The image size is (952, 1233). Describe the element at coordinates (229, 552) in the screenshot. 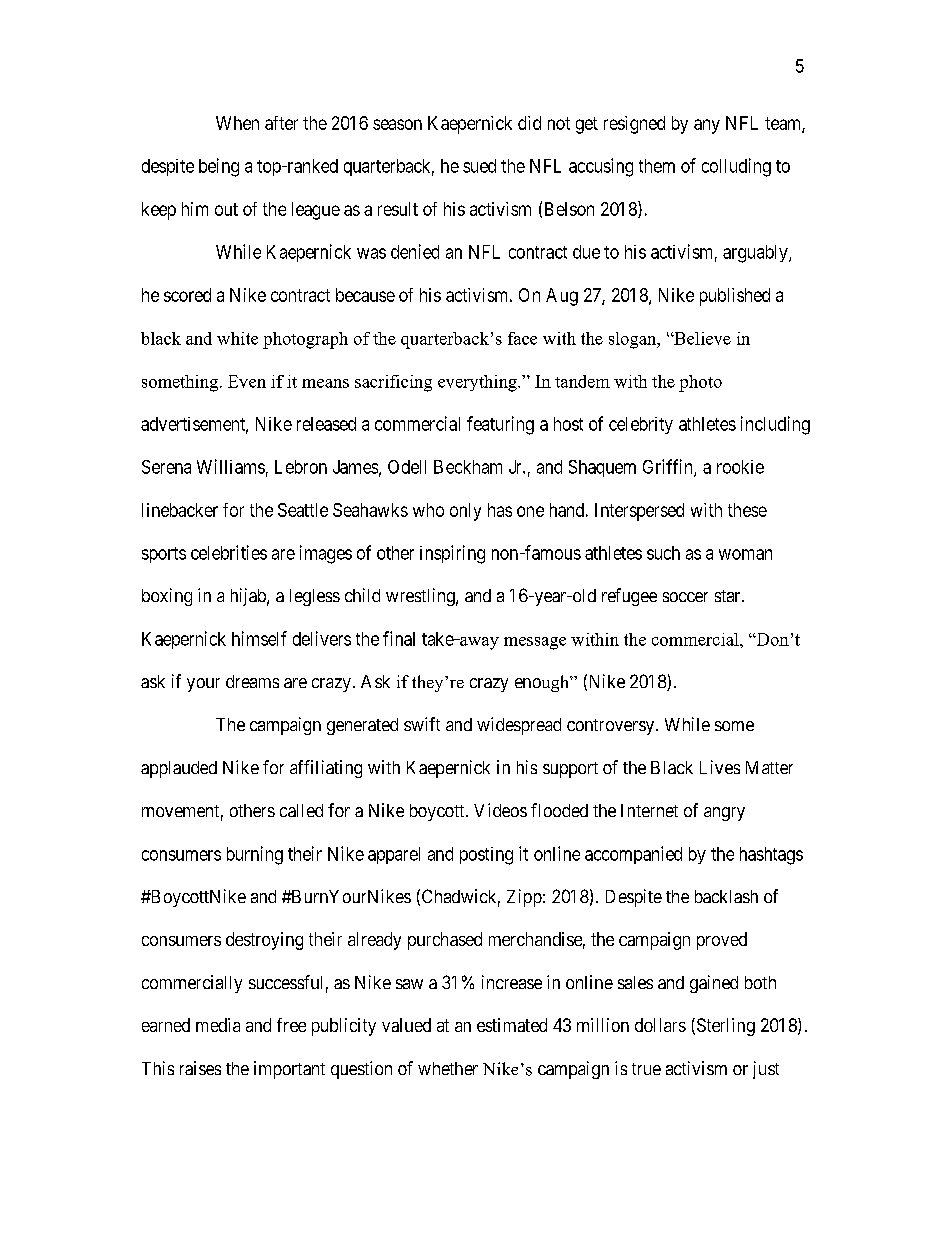

I see `celebrities` at that location.
